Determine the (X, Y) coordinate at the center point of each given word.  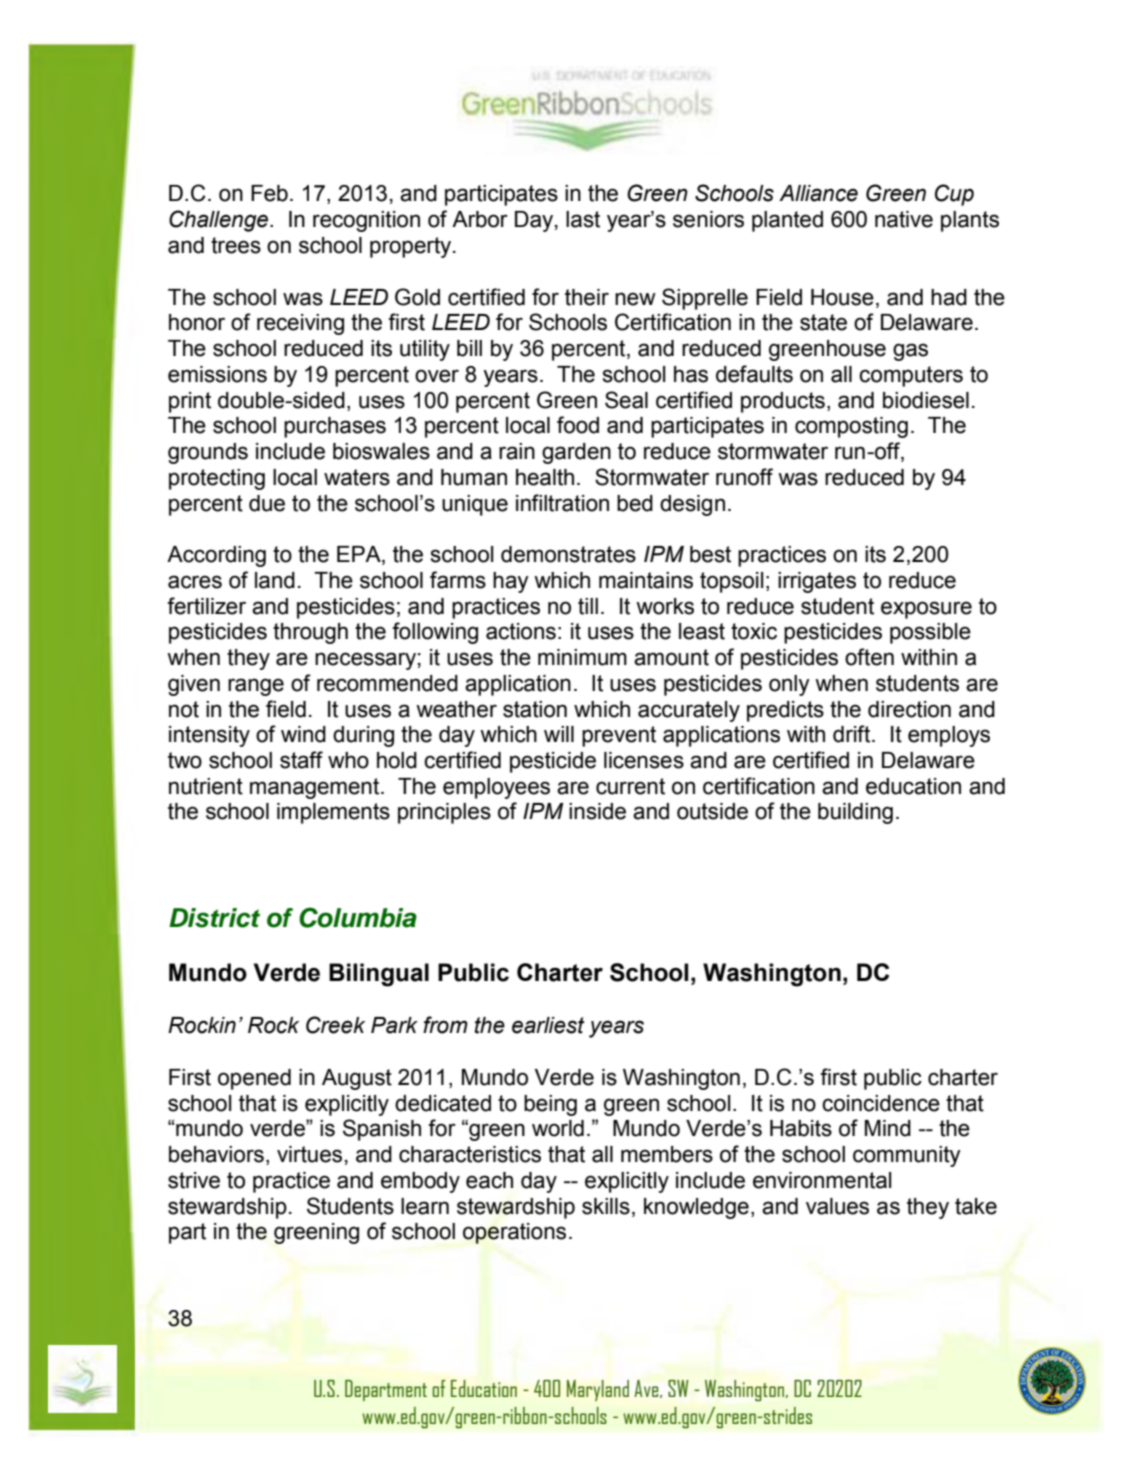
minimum (582, 657)
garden (576, 453)
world (558, 1128)
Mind (888, 1128)
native (904, 219)
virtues (309, 1154)
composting (851, 427)
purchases (335, 427)
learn (425, 1206)
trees (236, 245)
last (583, 219)
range (256, 687)
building (855, 813)
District (214, 918)
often (869, 657)
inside (597, 811)
